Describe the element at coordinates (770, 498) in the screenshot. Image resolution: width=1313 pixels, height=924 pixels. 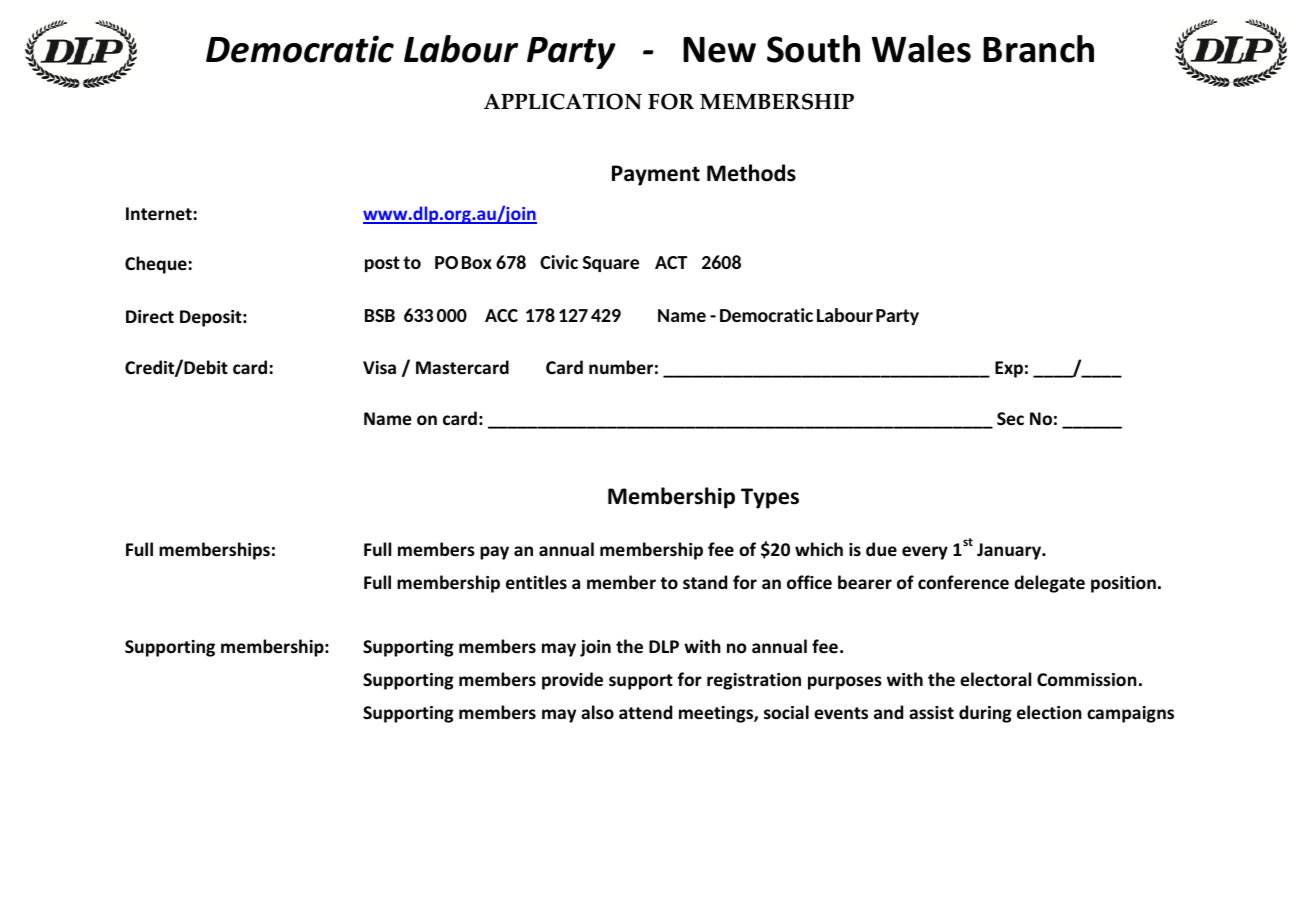
I see `Types` at that location.
